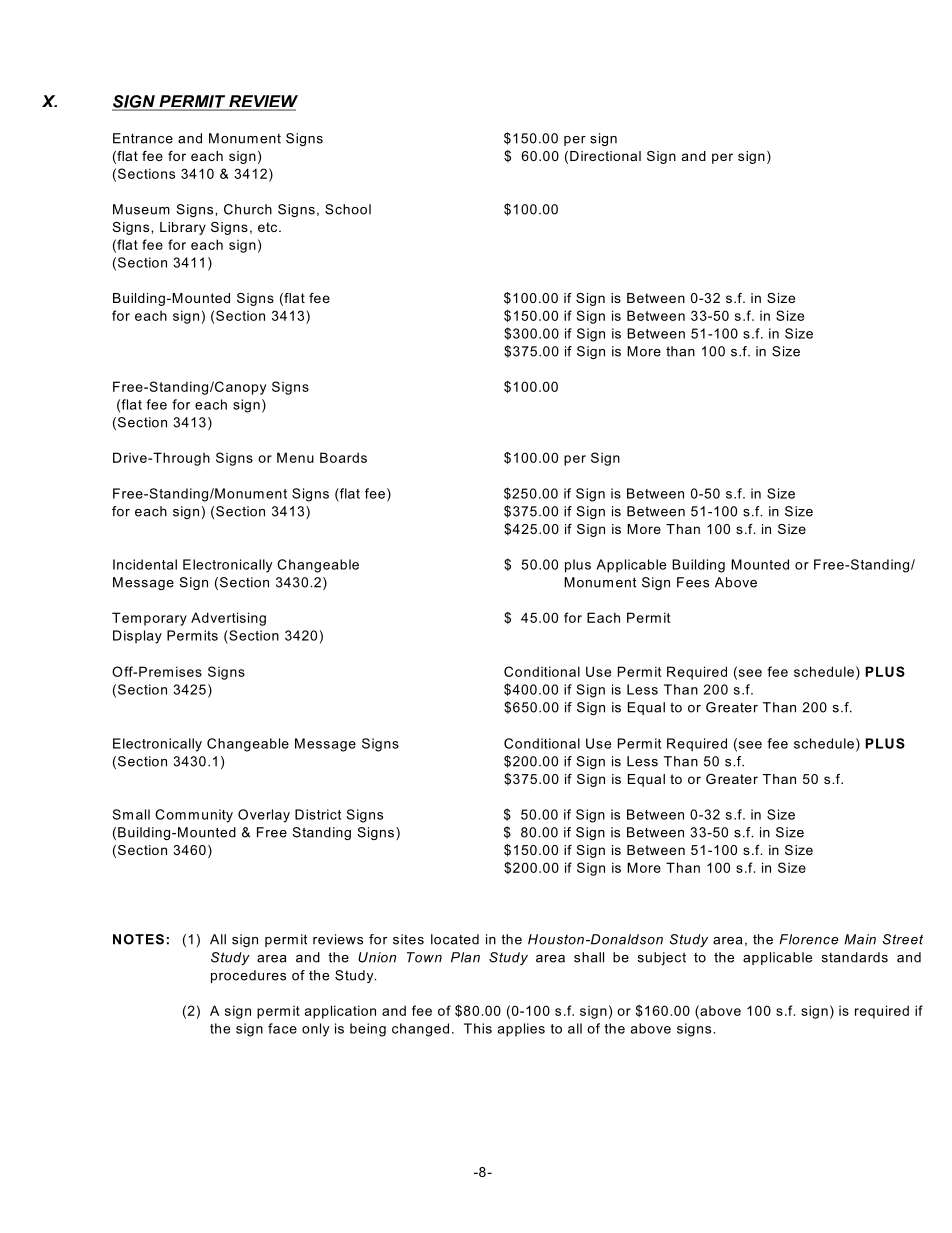  What do you see at coordinates (693, 582) in the screenshot?
I see `Fees` at bounding box center [693, 582].
